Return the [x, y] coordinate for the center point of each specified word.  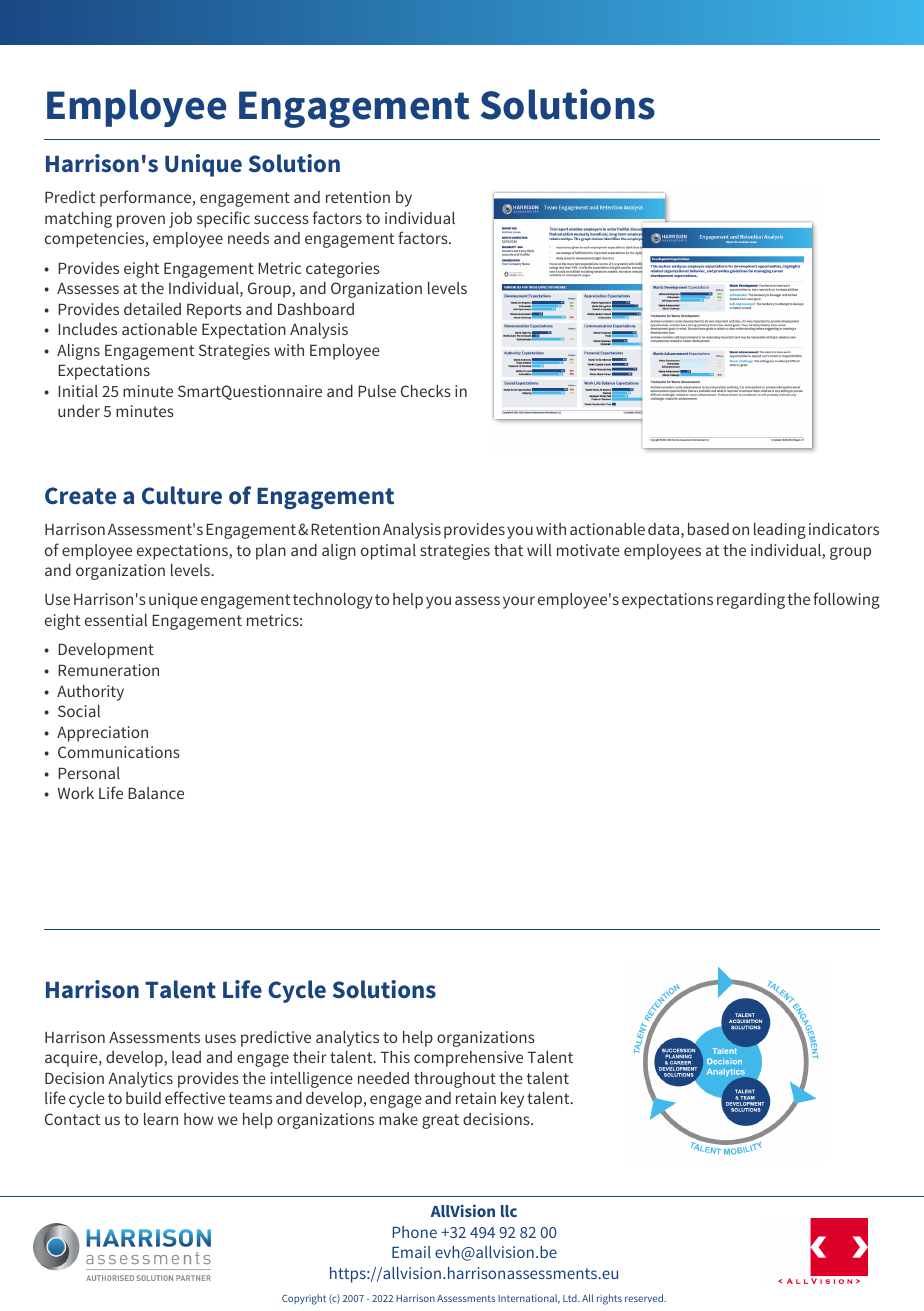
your [519, 602]
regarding [751, 601]
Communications [119, 752]
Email [411, 1252]
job [180, 220]
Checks [426, 391]
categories [343, 270]
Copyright [304, 1299]
